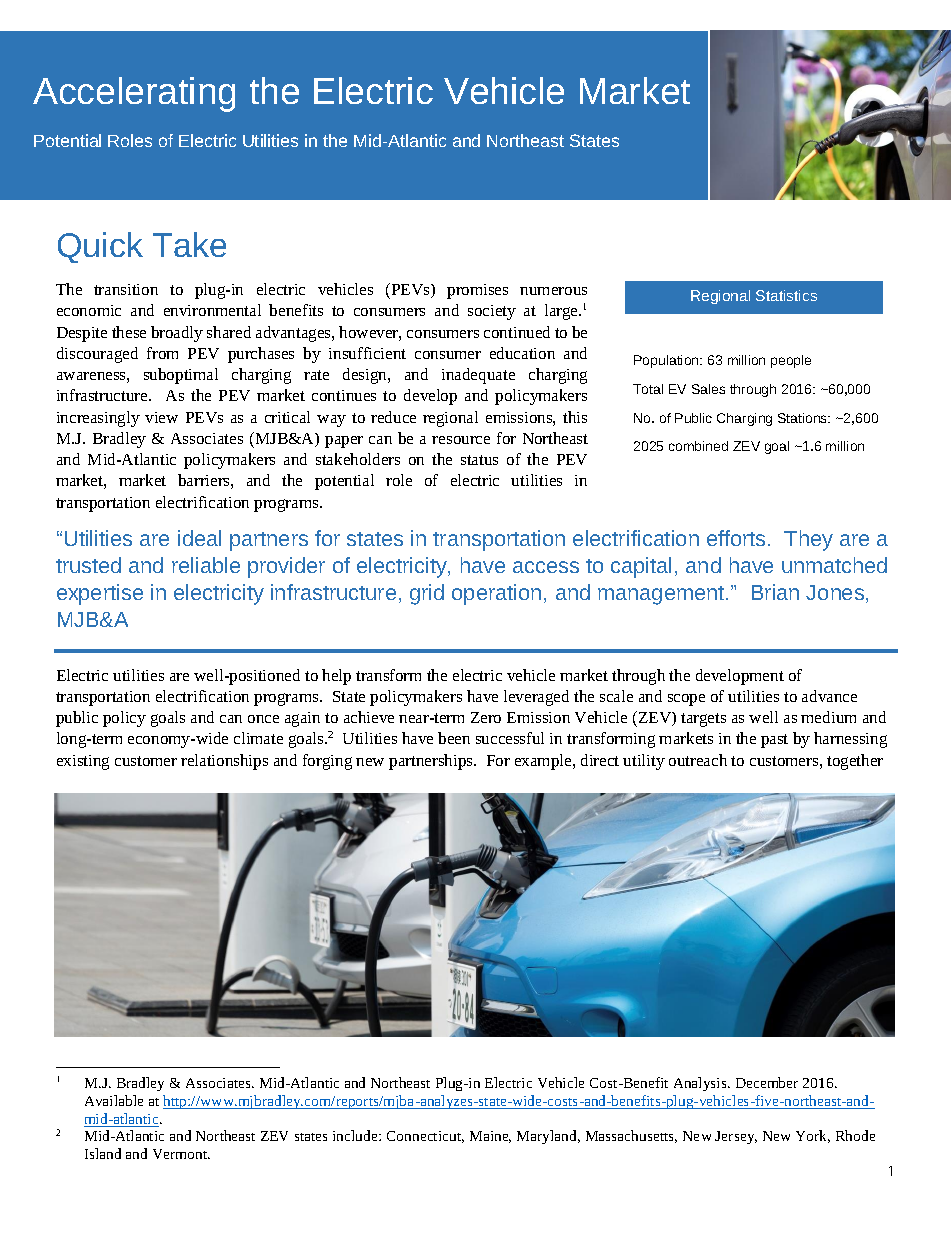 The image size is (952, 1233). What do you see at coordinates (786, 295) in the screenshot?
I see `Statistics` at bounding box center [786, 295].
